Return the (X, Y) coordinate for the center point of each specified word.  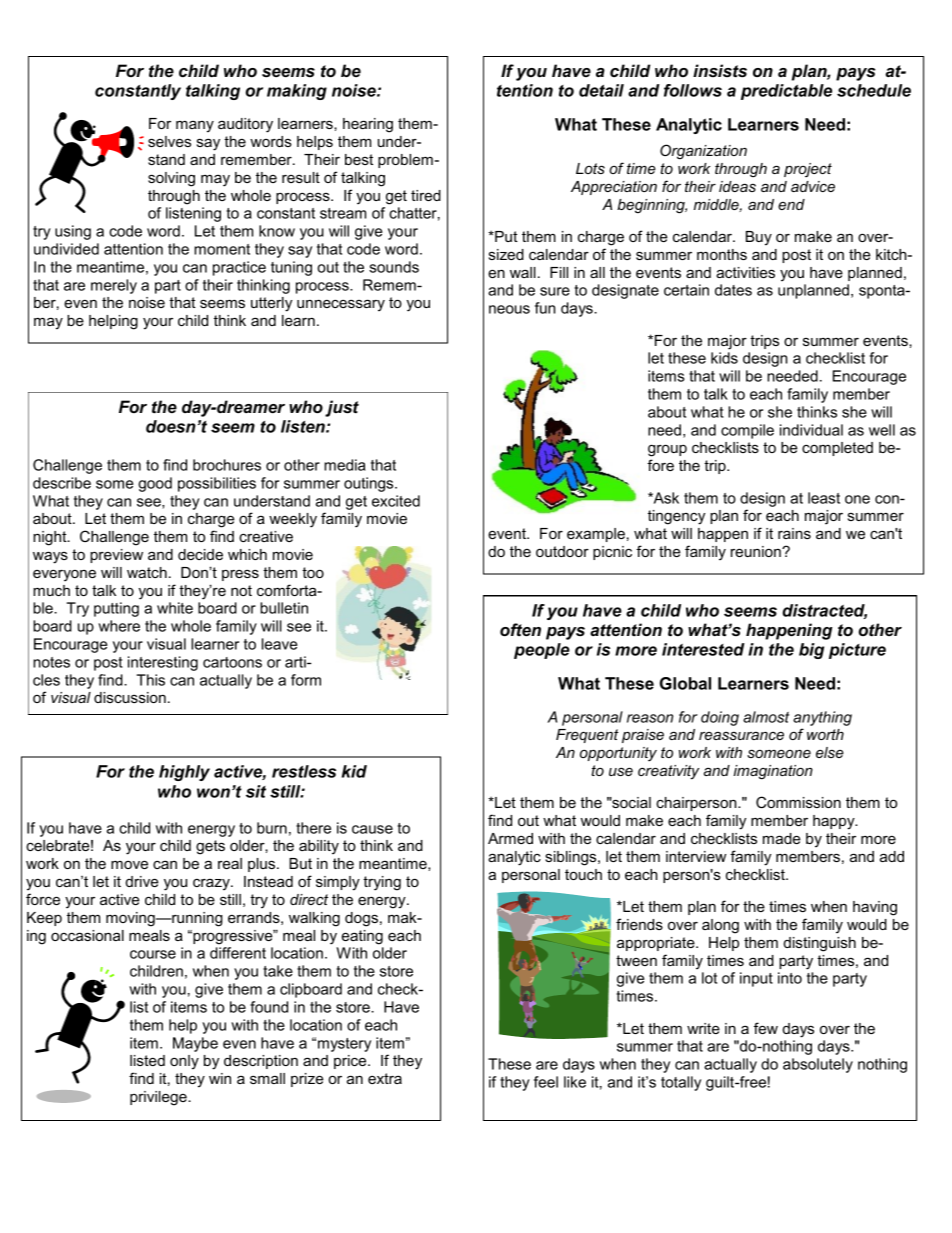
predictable (786, 92)
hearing (368, 125)
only (184, 1062)
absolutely (818, 1065)
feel (546, 1082)
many (195, 127)
